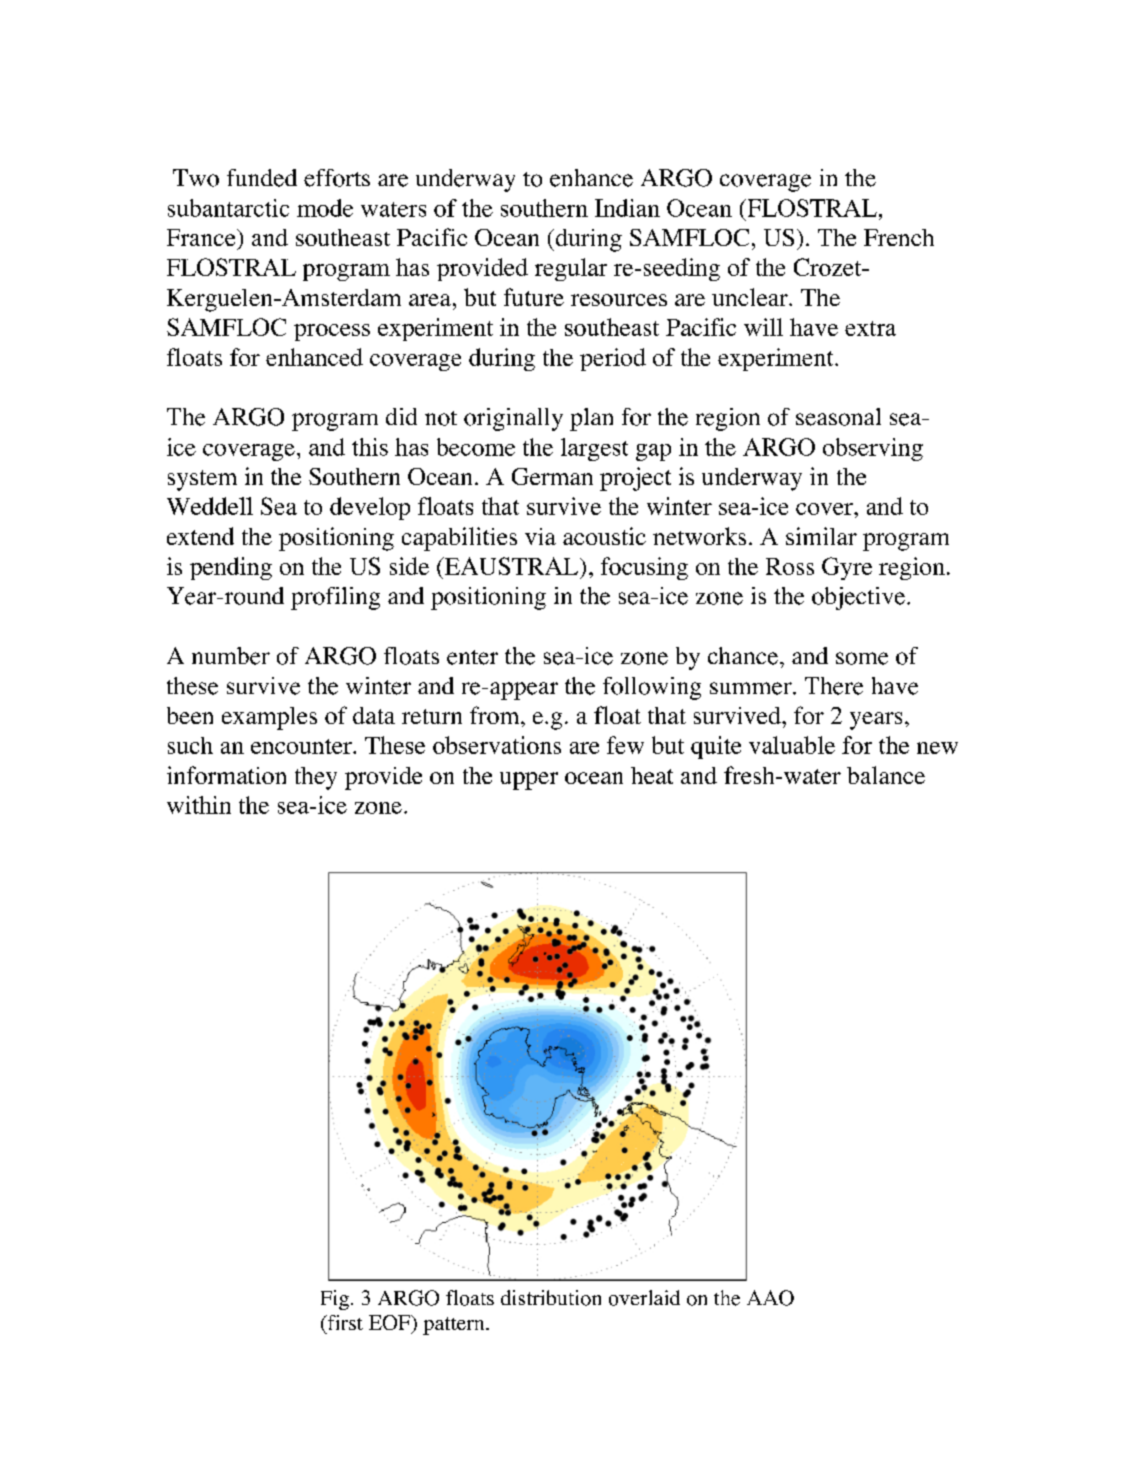 This page has width=1130, height=1463. What do you see at coordinates (540, 536) in the page?
I see `via` at bounding box center [540, 536].
